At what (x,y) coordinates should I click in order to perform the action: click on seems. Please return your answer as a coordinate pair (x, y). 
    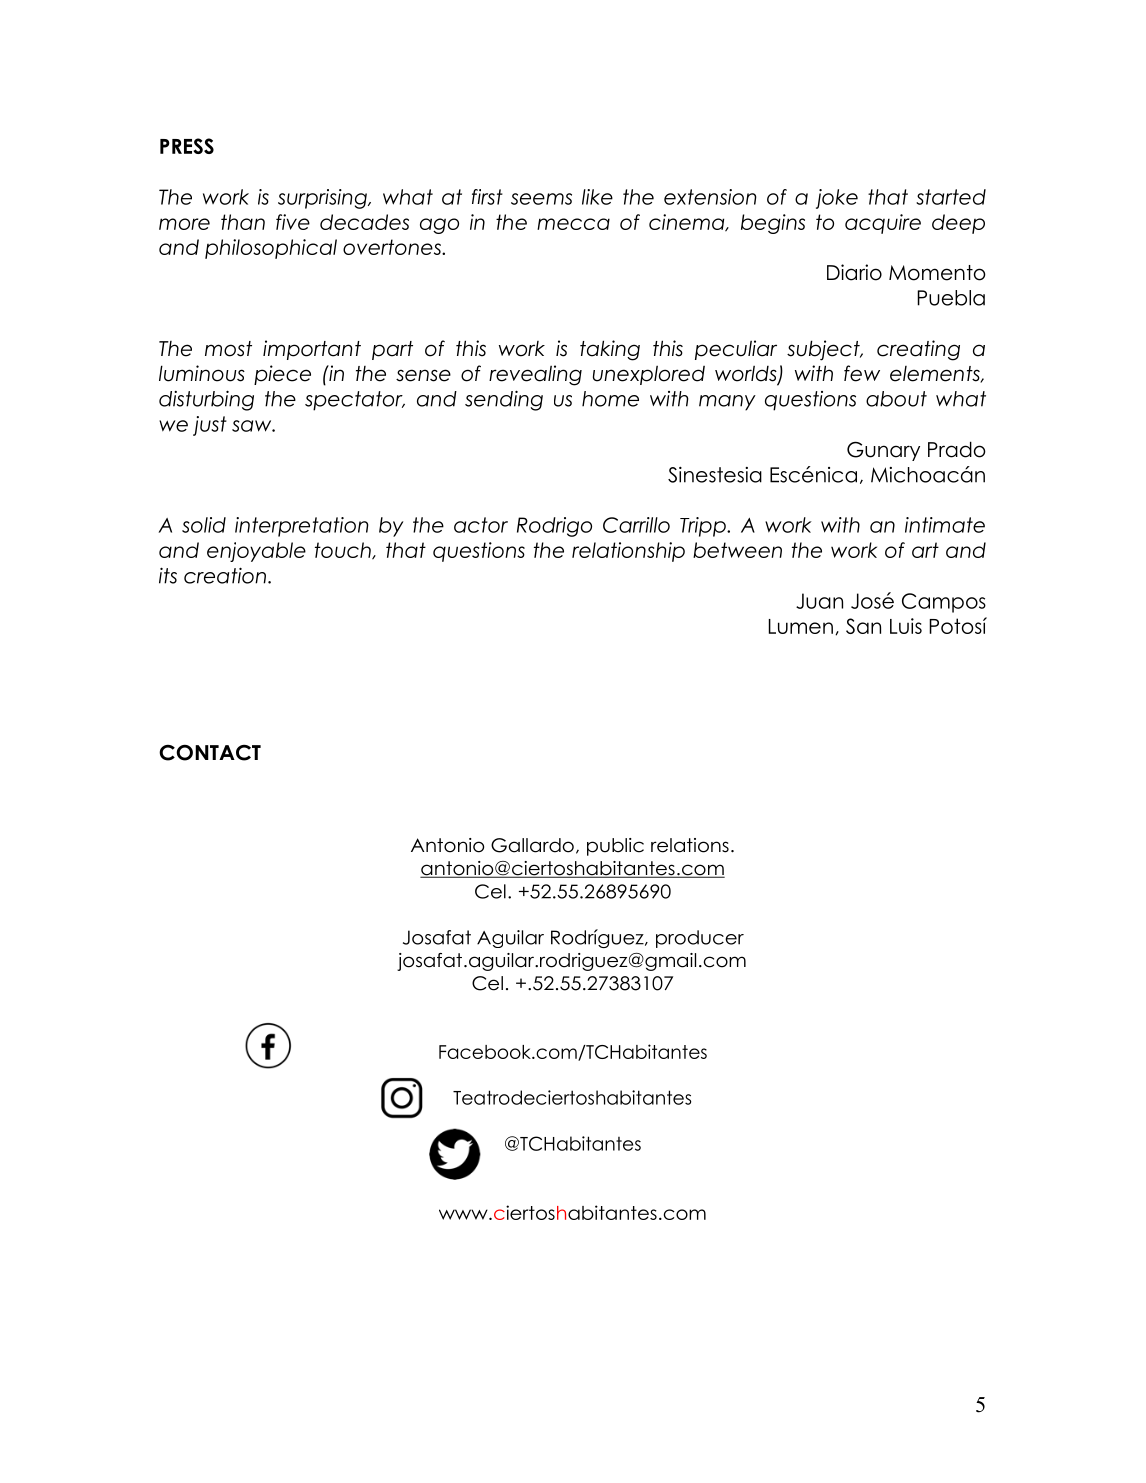
    Looking at the image, I should click on (541, 199).
